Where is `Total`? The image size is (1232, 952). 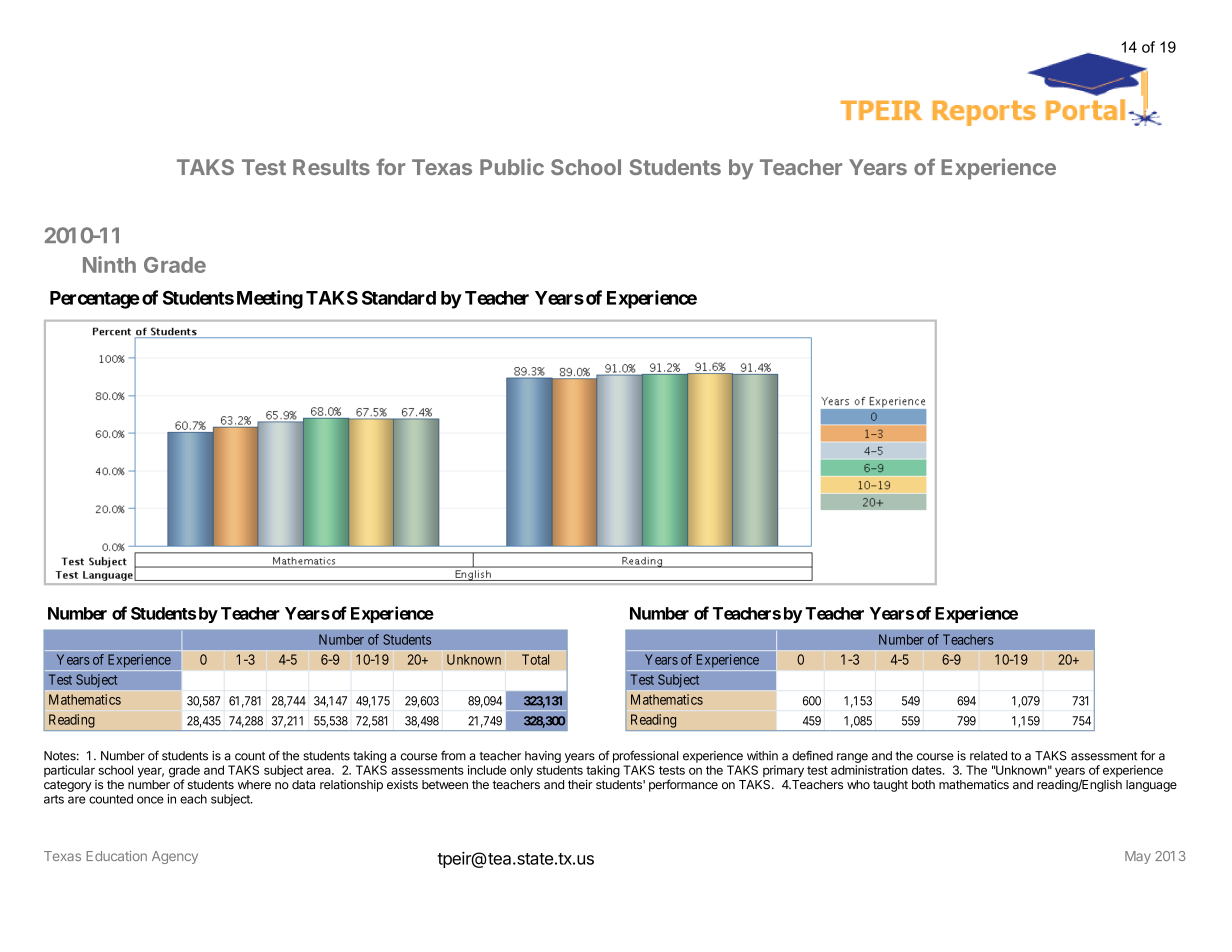
Total is located at coordinates (535, 659).
